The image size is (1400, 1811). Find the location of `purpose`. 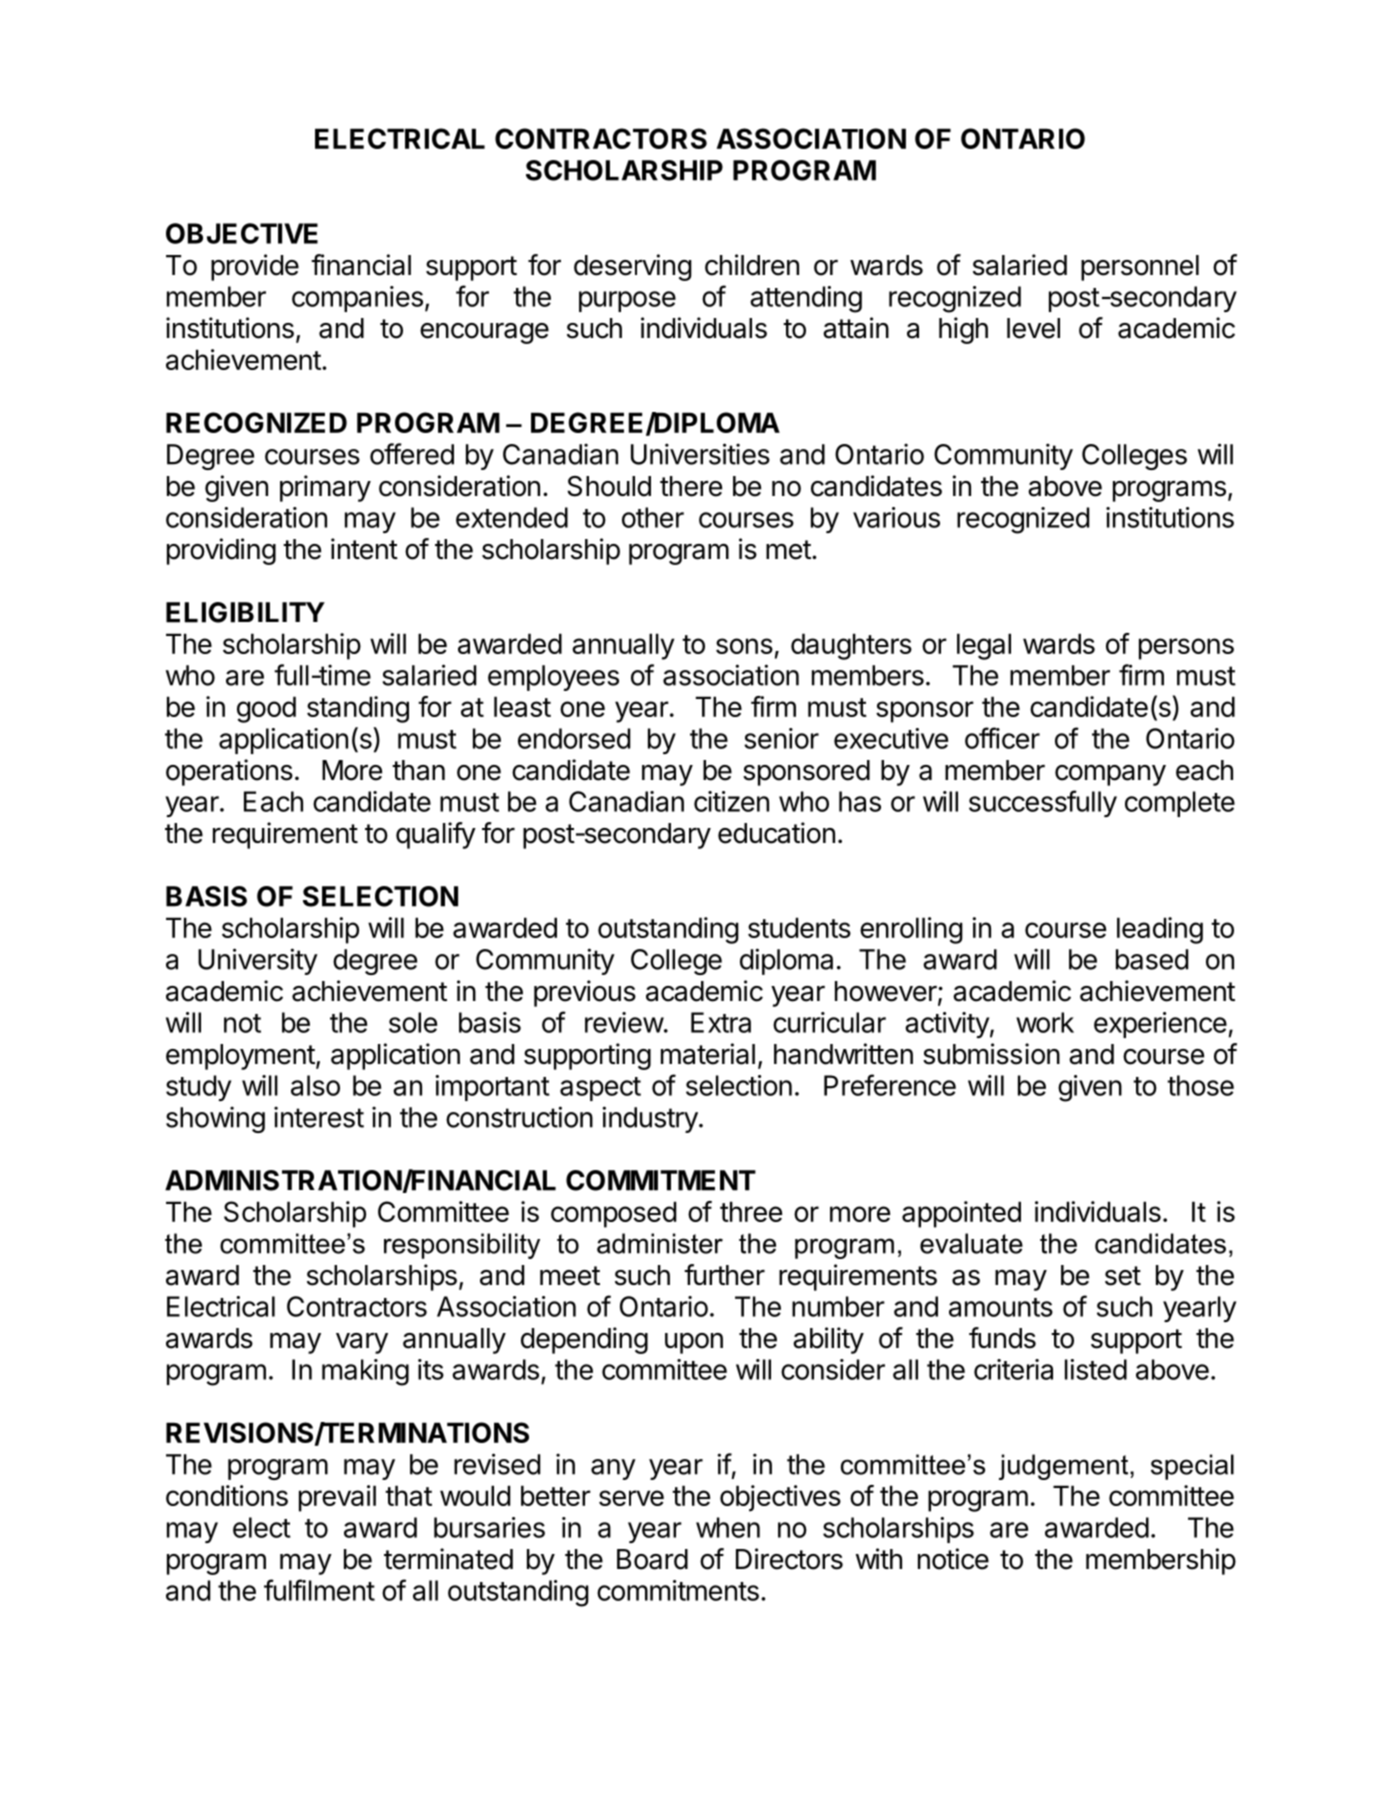

purpose is located at coordinates (627, 301).
